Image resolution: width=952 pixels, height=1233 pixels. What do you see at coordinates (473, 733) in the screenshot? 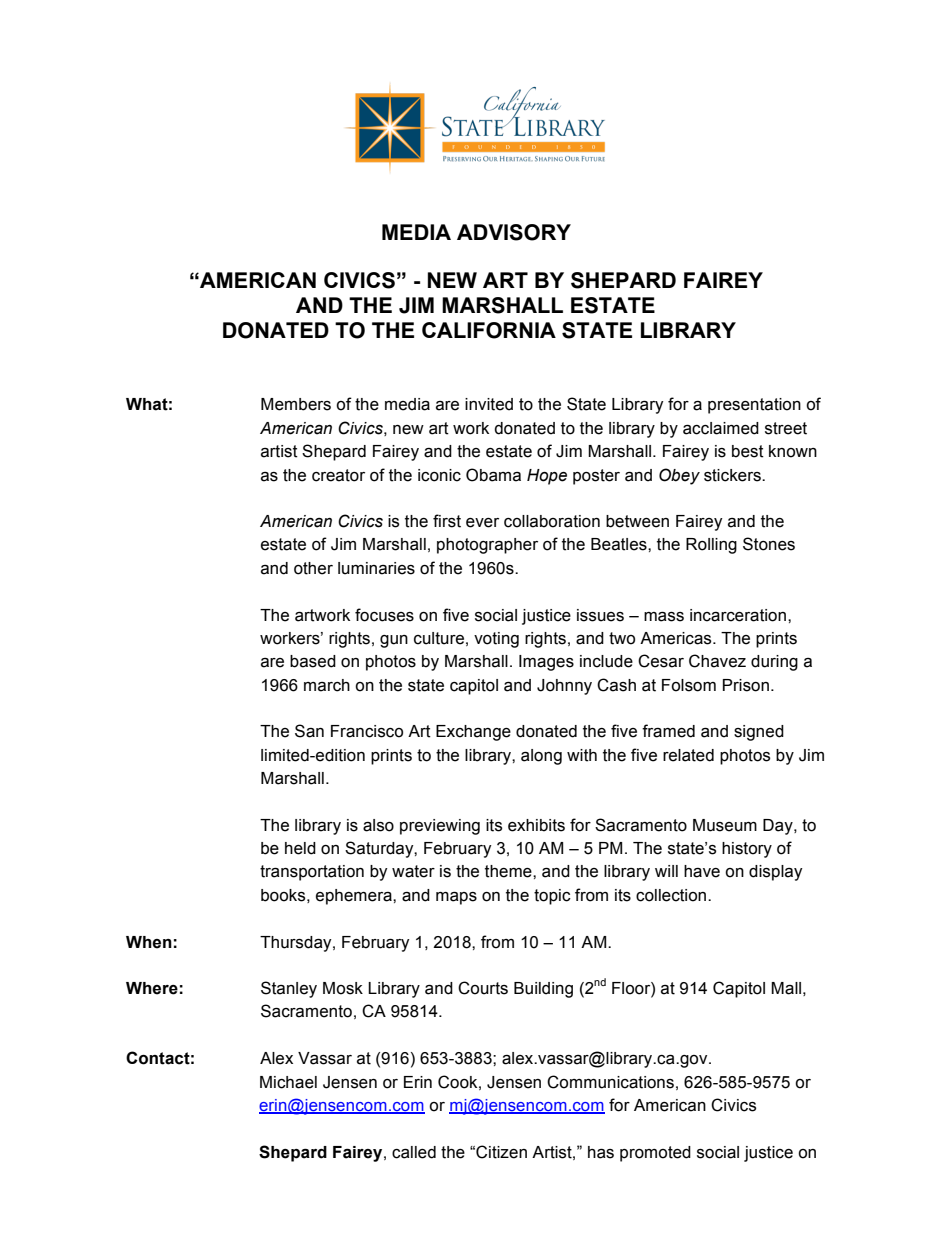
I see `Exchange` at bounding box center [473, 733].
